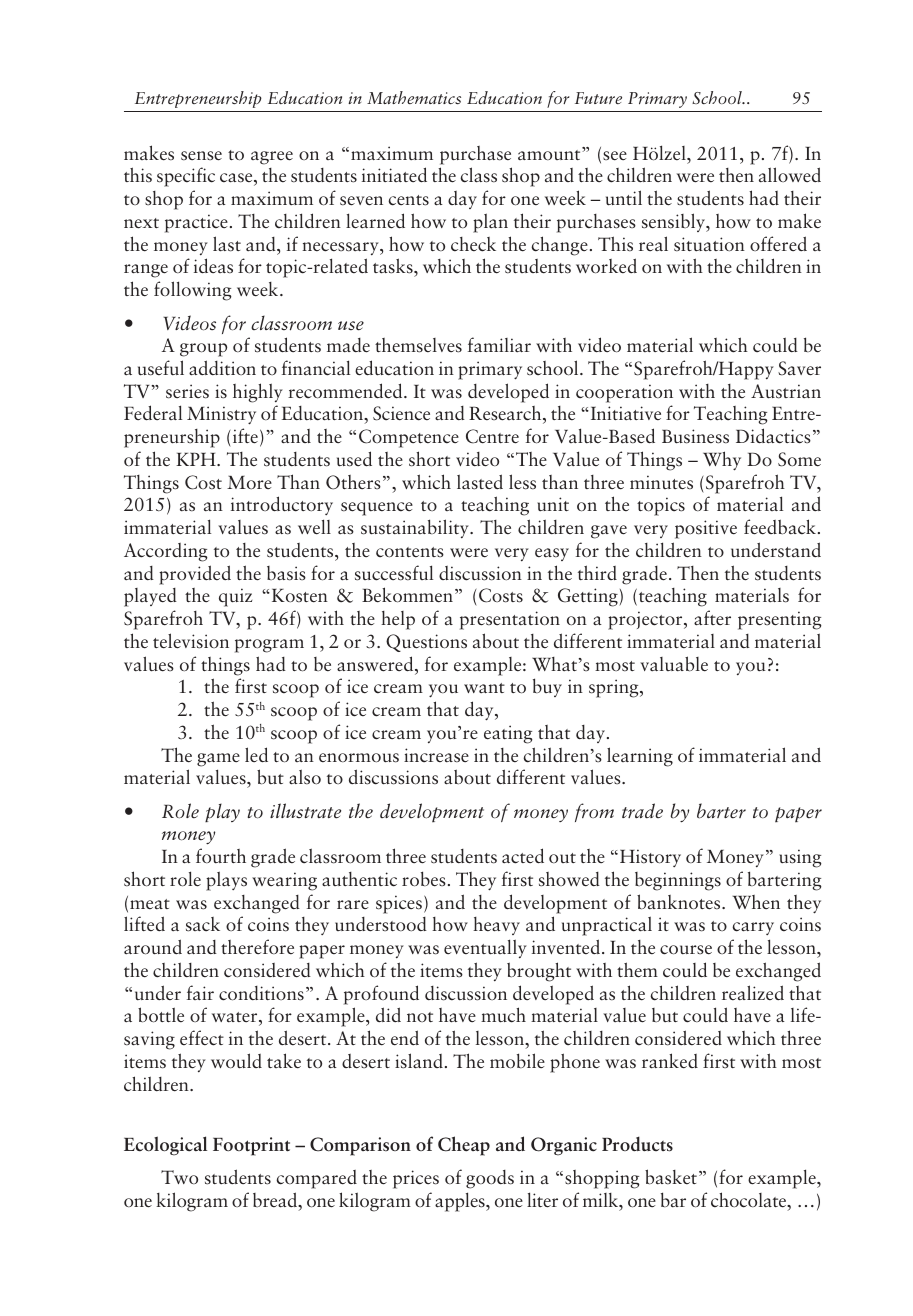  What do you see at coordinates (637, 1144) in the screenshot?
I see `Products` at bounding box center [637, 1144].
